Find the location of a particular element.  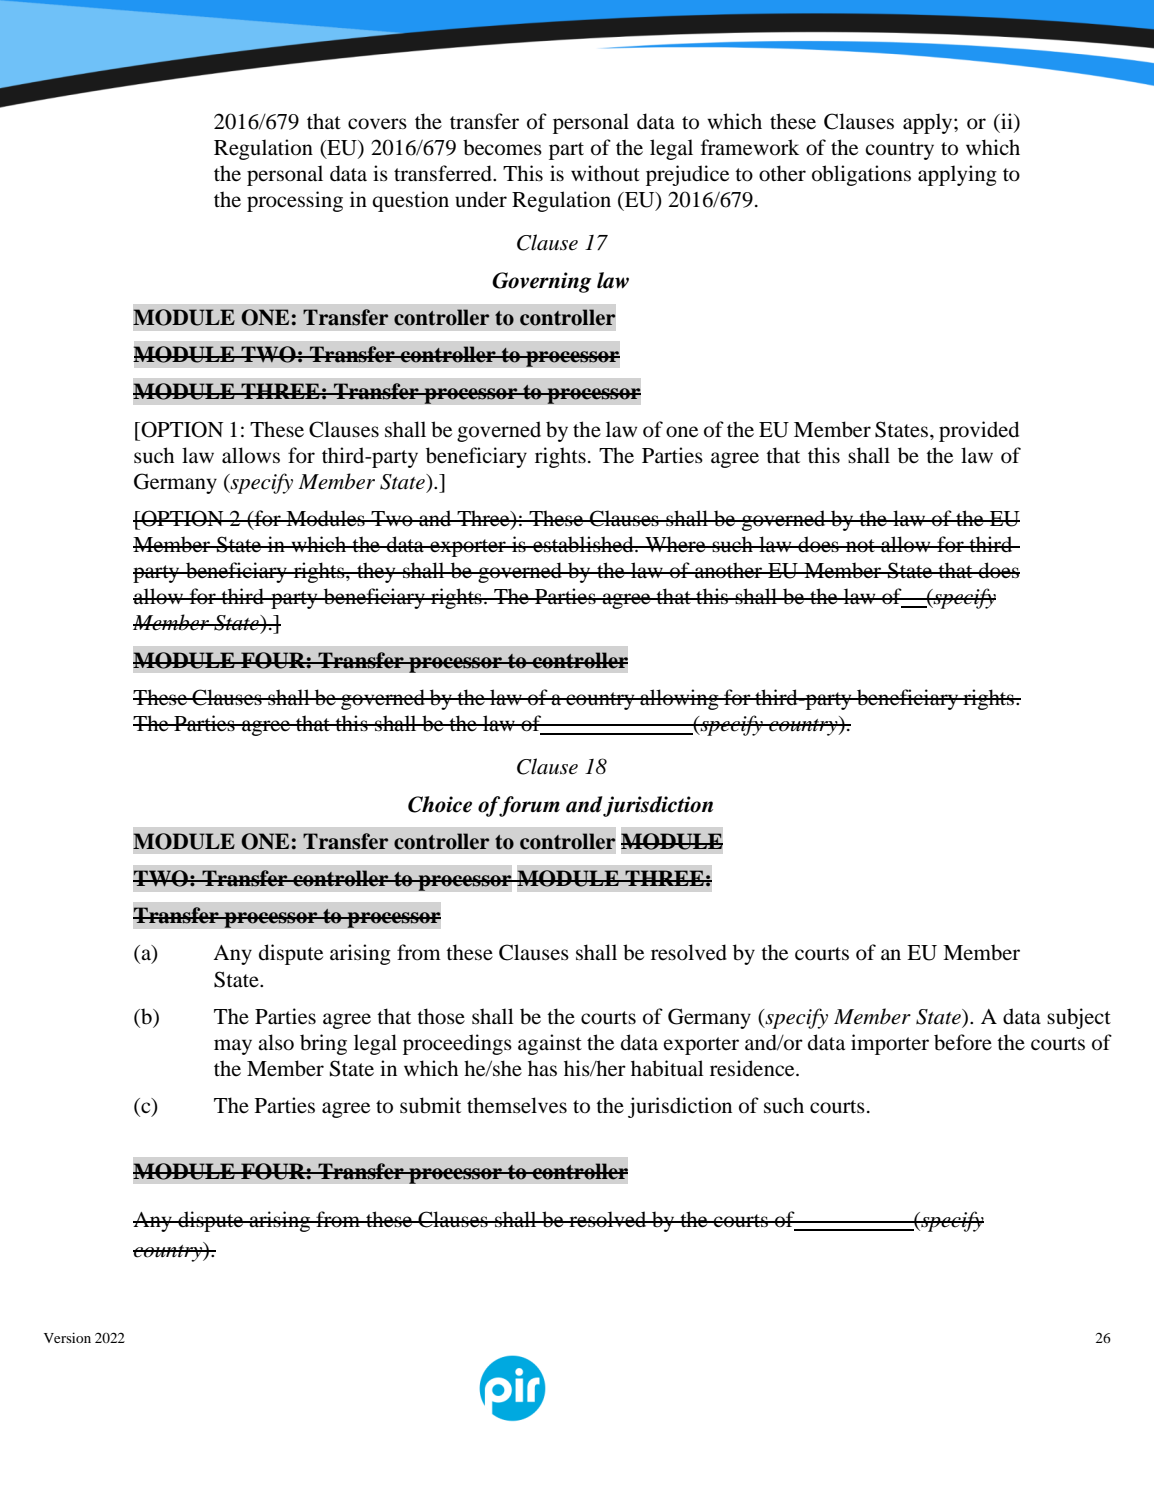

processing is located at coordinates (295, 201).
